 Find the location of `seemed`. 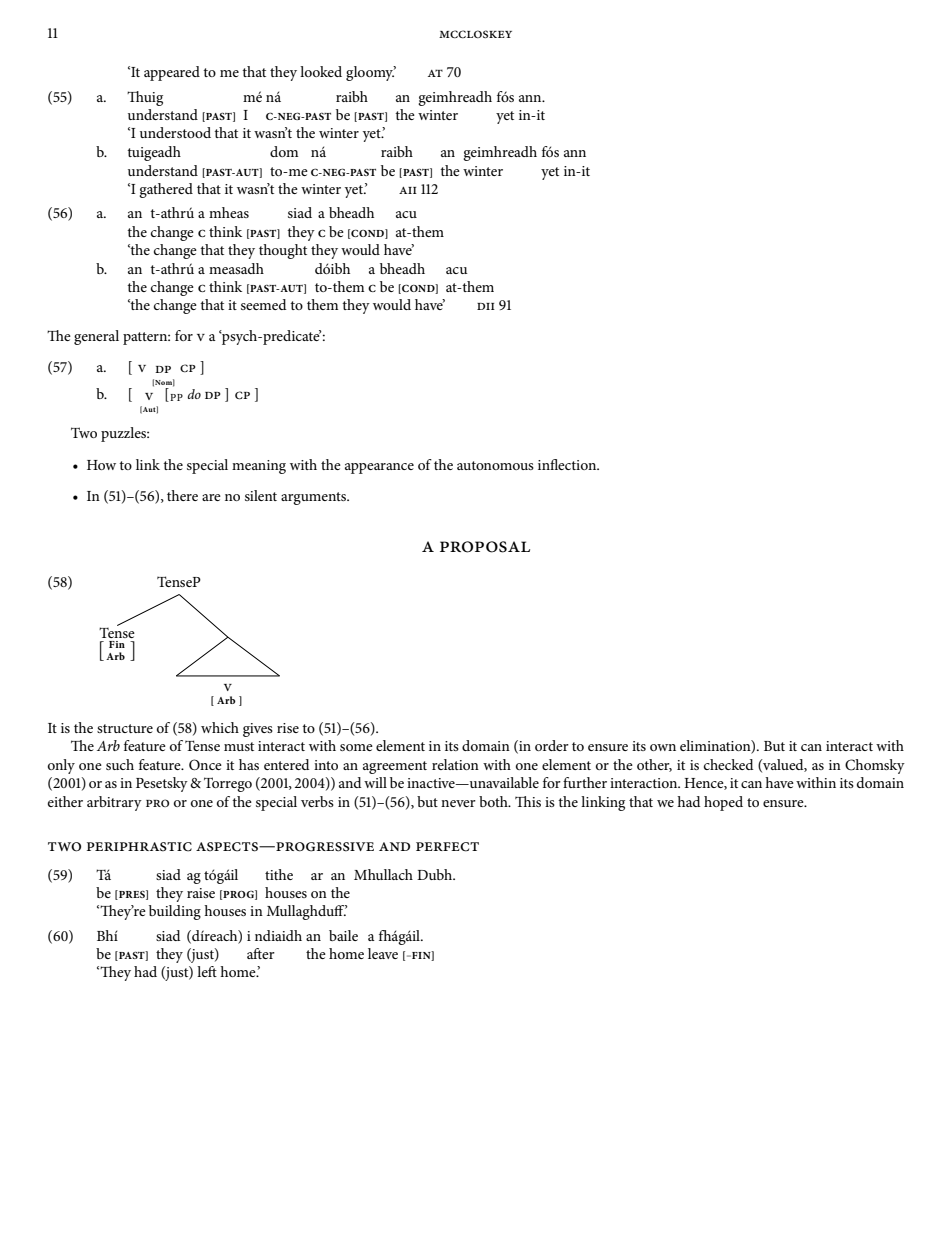

seemed is located at coordinates (264, 304).
